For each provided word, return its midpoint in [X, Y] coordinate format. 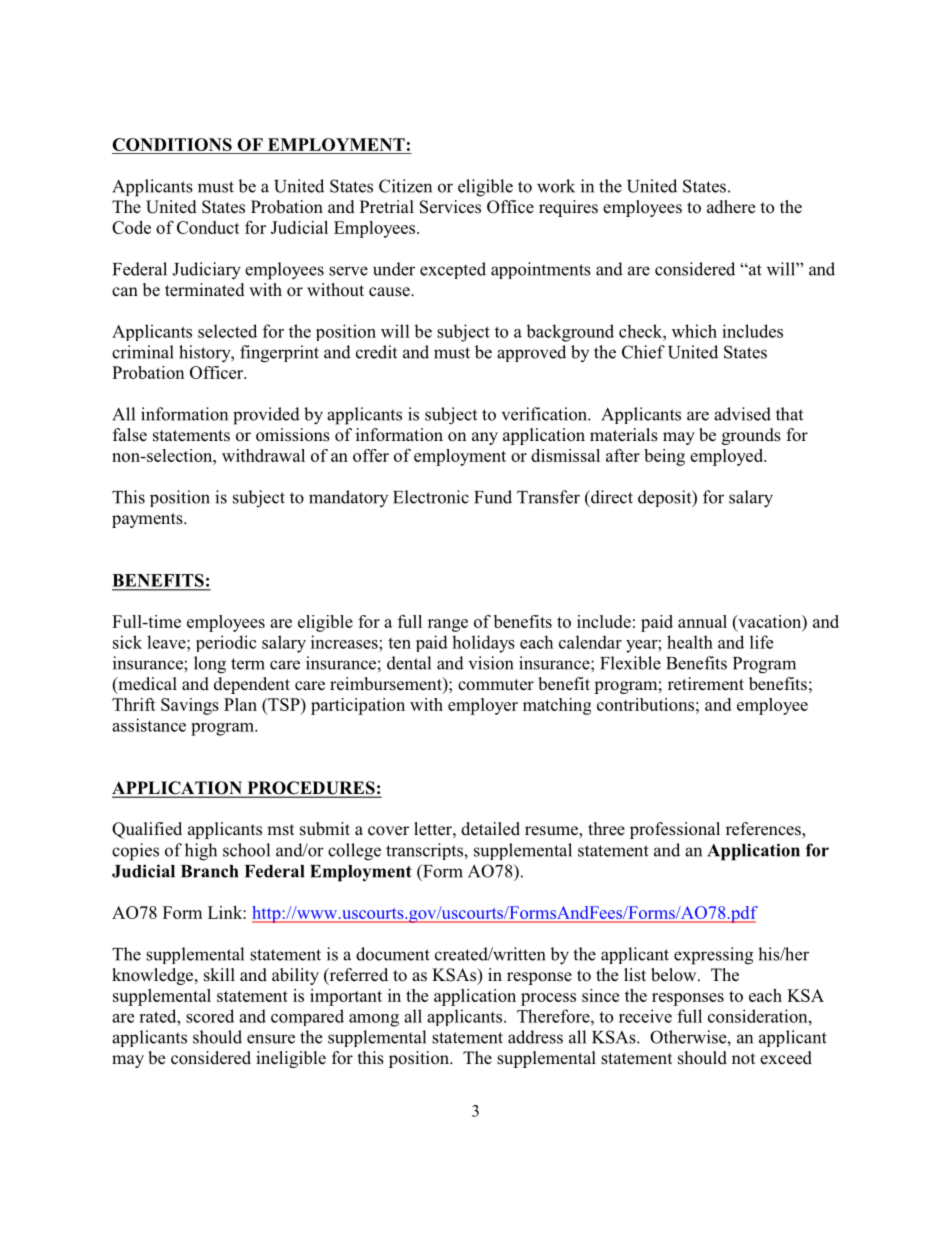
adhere [731, 207]
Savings [190, 706]
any [485, 438]
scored [210, 1016]
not [743, 1059]
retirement [706, 684]
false [130, 435]
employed [728, 457]
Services [450, 207]
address [535, 1037]
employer [483, 706]
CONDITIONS [173, 146]
